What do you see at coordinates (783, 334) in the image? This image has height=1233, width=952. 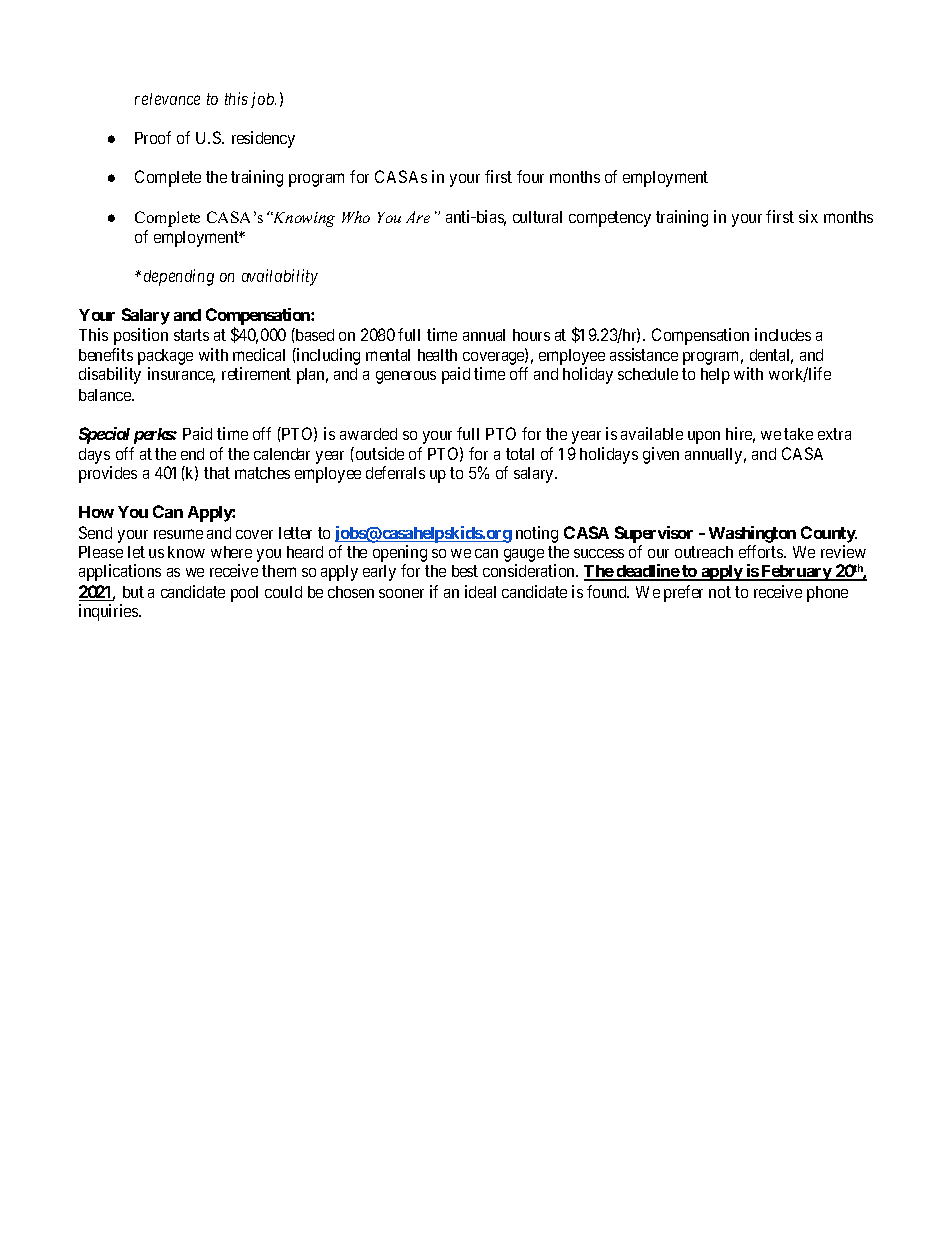 I see `includes` at bounding box center [783, 334].
